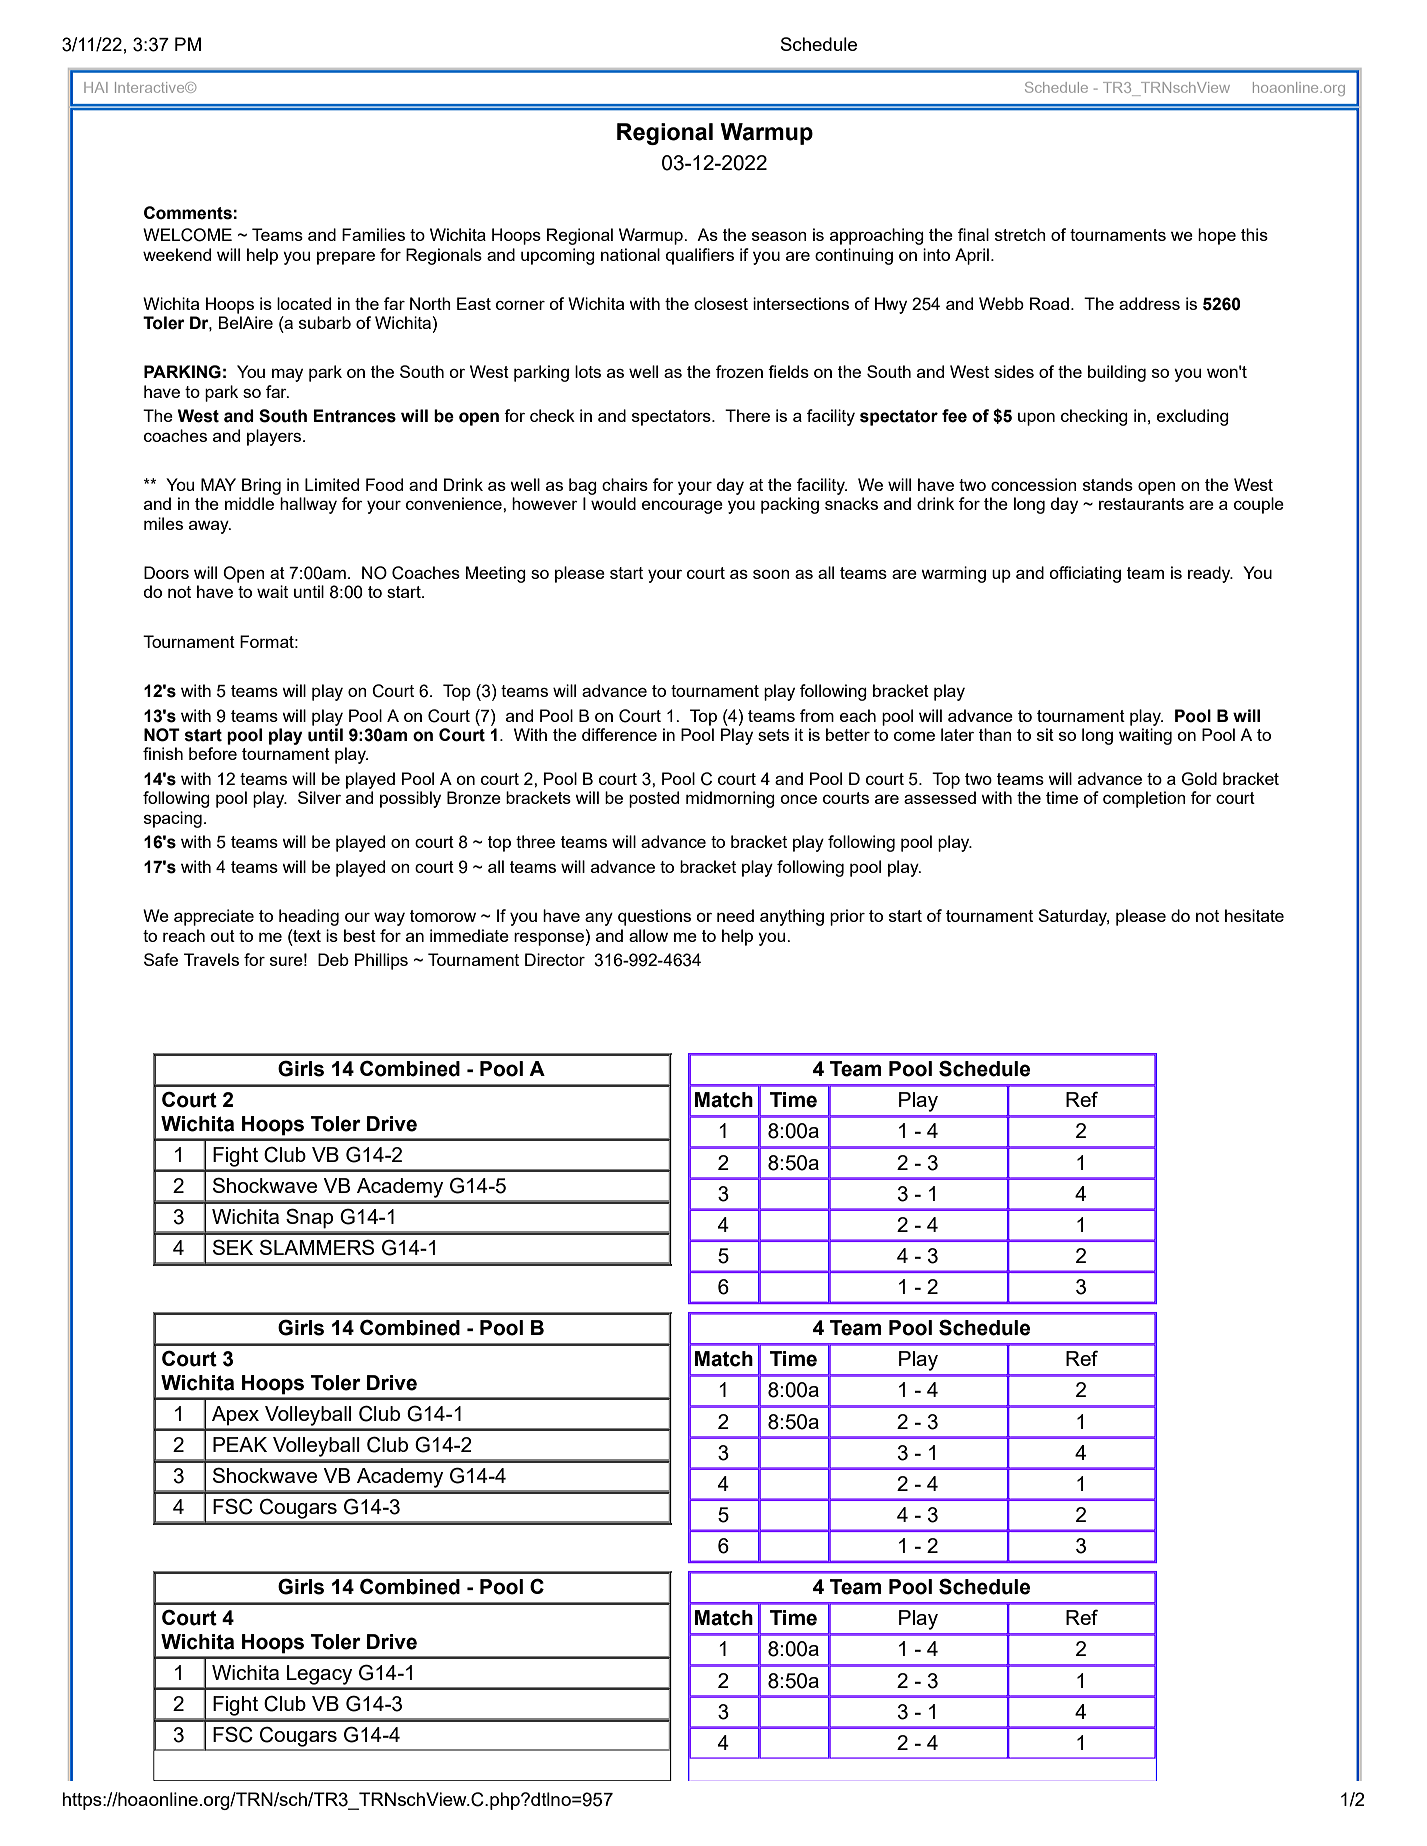 The height and width of the image is (1846, 1427). I want to click on Silver, so click(319, 797).
